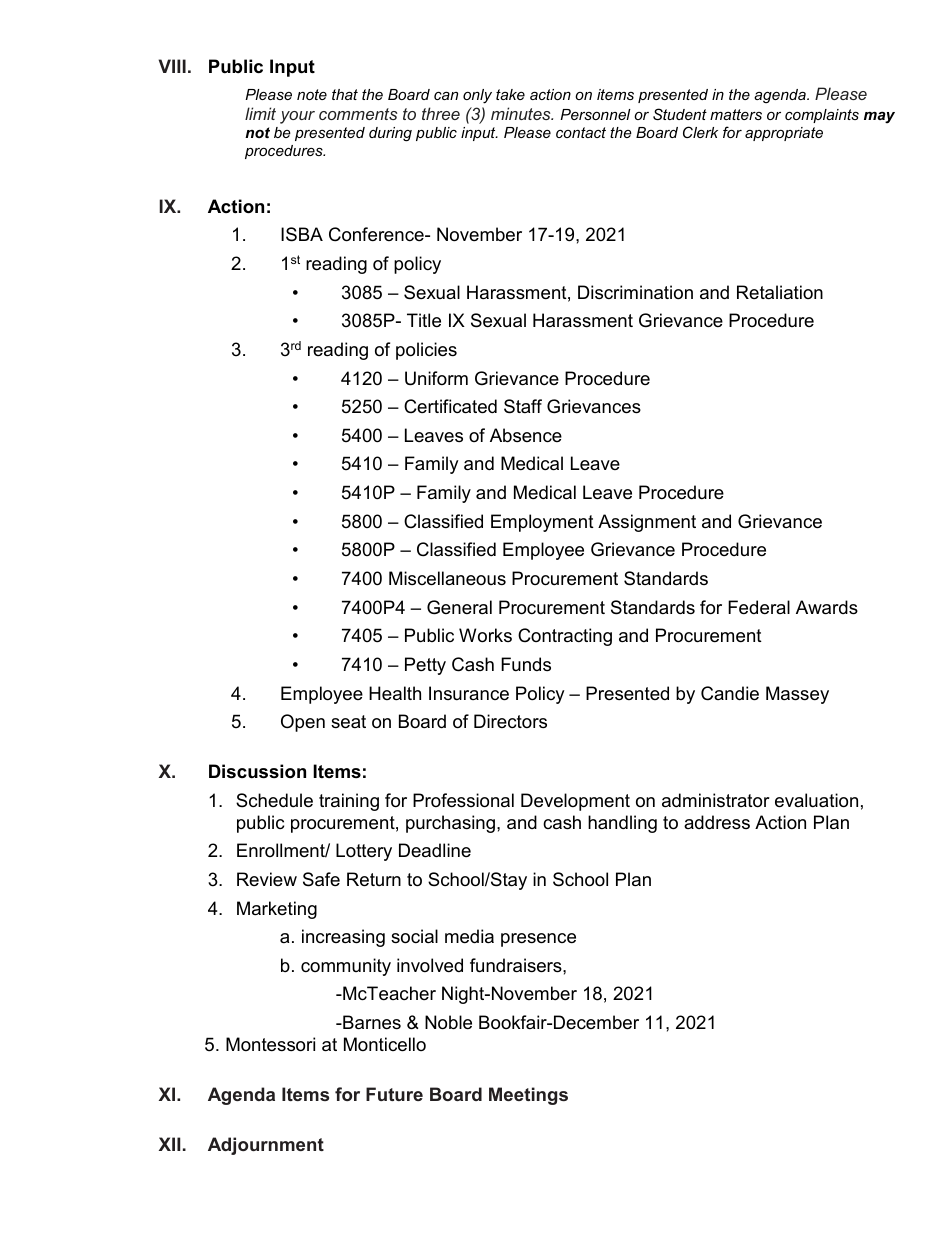 The height and width of the page is (1233, 952). Describe the element at coordinates (526, 435) in the page. I see `Absence` at that location.
